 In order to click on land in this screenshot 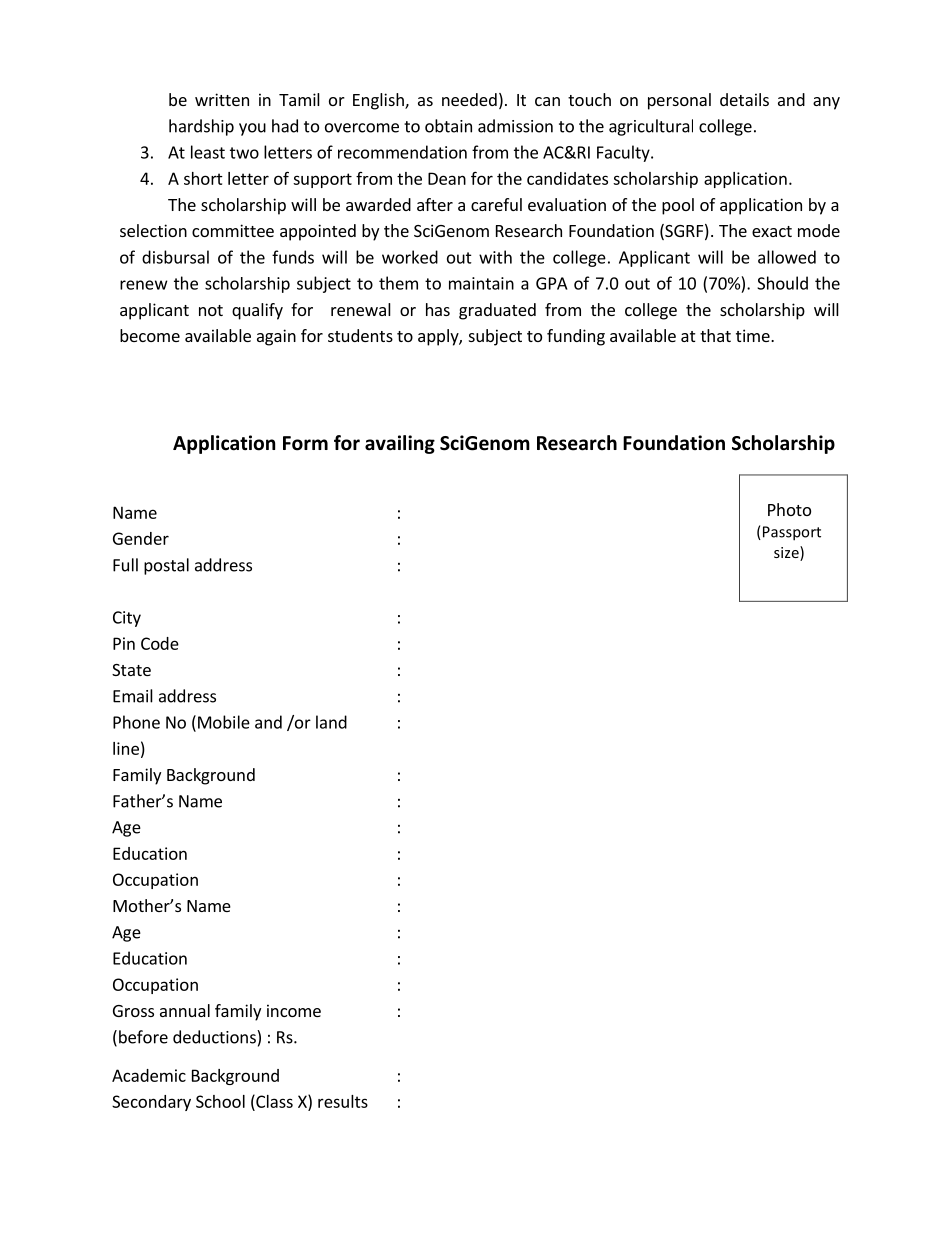, I will do `click(331, 722)`.
